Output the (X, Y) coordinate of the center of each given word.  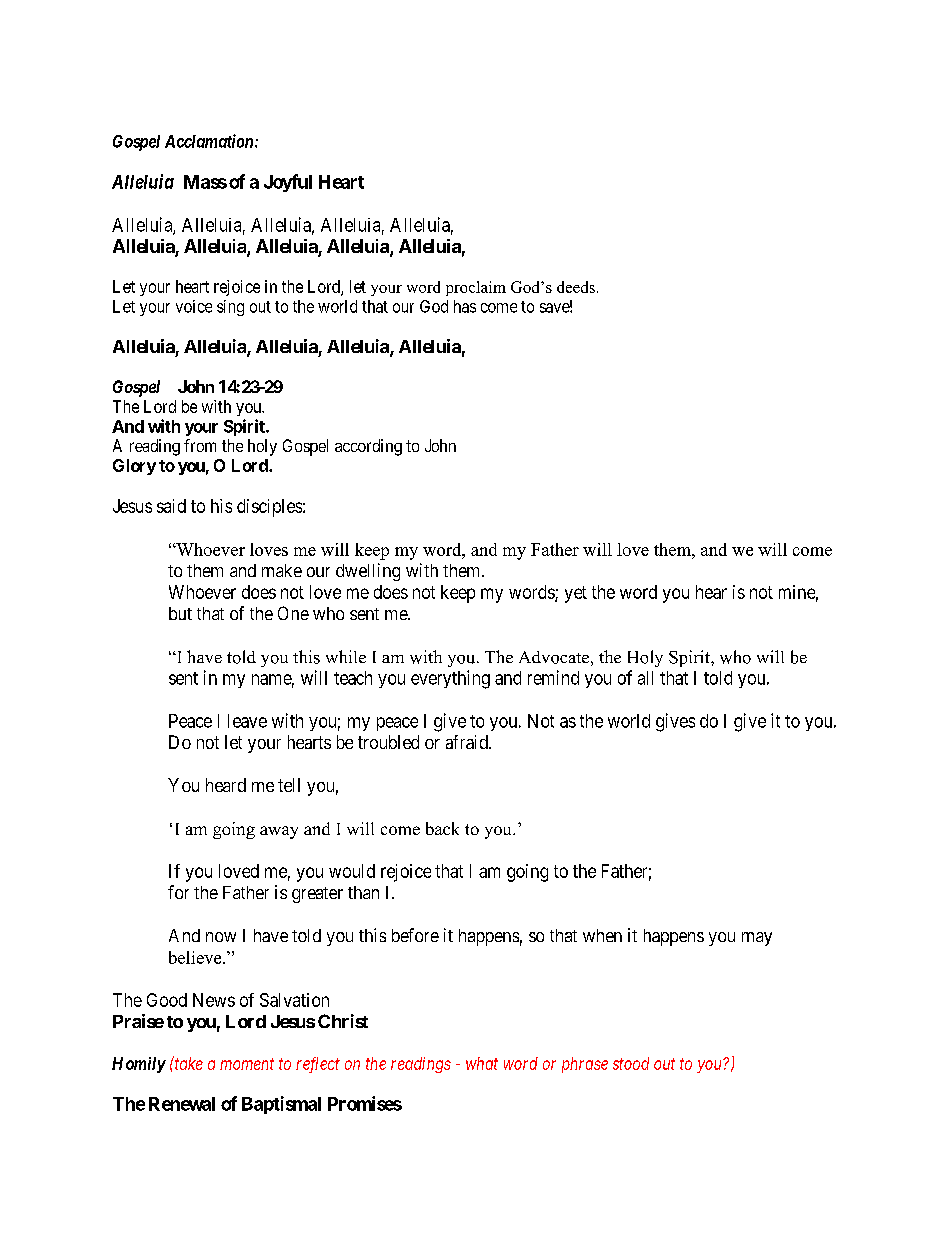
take (188, 1063)
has (465, 306)
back (442, 828)
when (602, 935)
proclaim (476, 288)
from (200, 445)
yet (576, 594)
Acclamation (210, 141)
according (368, 447)
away (279, 832)
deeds (576, 287)
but (180, 613)
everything (450, 679)
